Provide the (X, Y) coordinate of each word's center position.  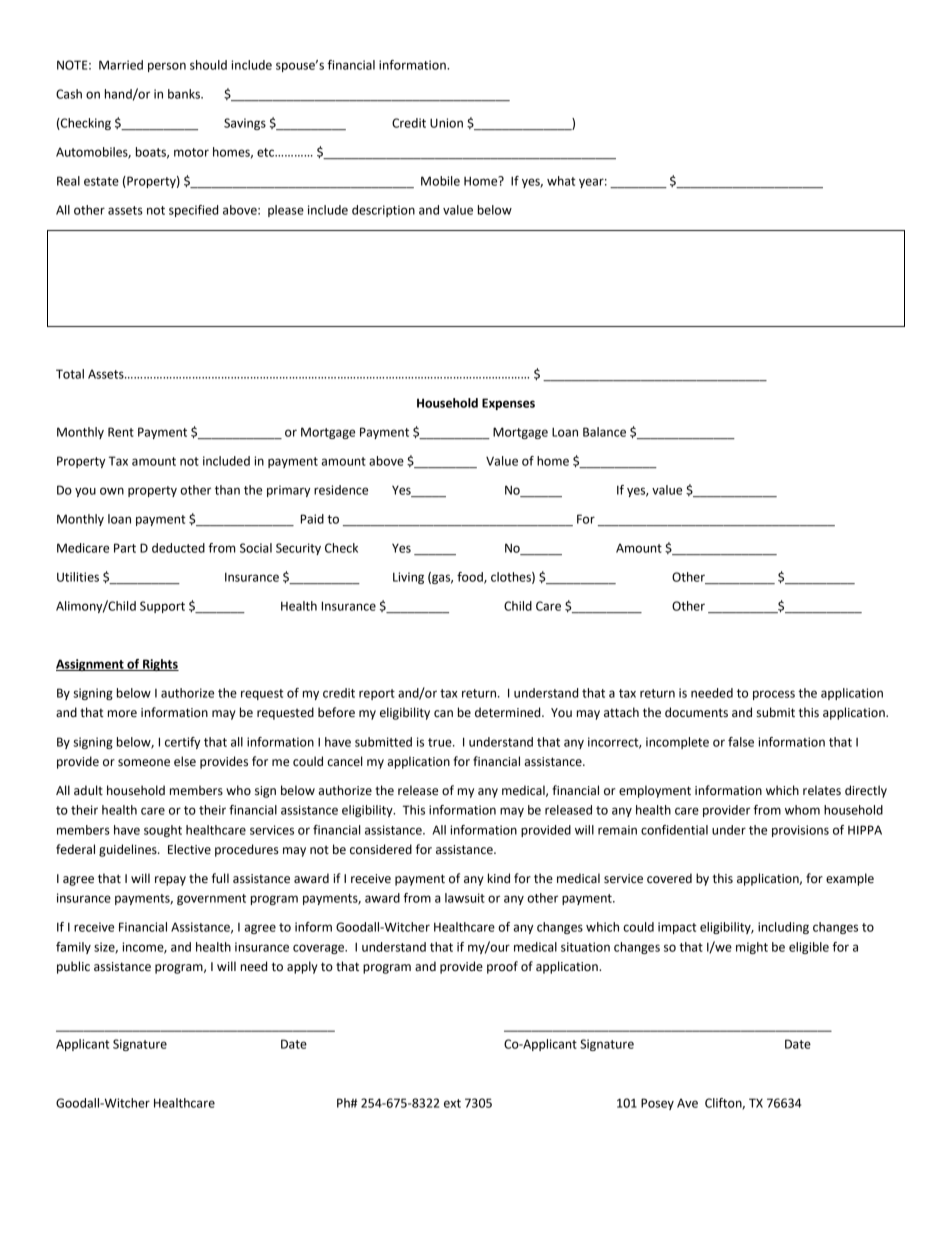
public (73, 967)
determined (509, 712)
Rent (121, 432)
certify (182, 743)
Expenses (508, 404)
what (561, 181)
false (741, 742)
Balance (604, 432)
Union (446, 123)
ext (452, 1103)
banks (185, 94)
